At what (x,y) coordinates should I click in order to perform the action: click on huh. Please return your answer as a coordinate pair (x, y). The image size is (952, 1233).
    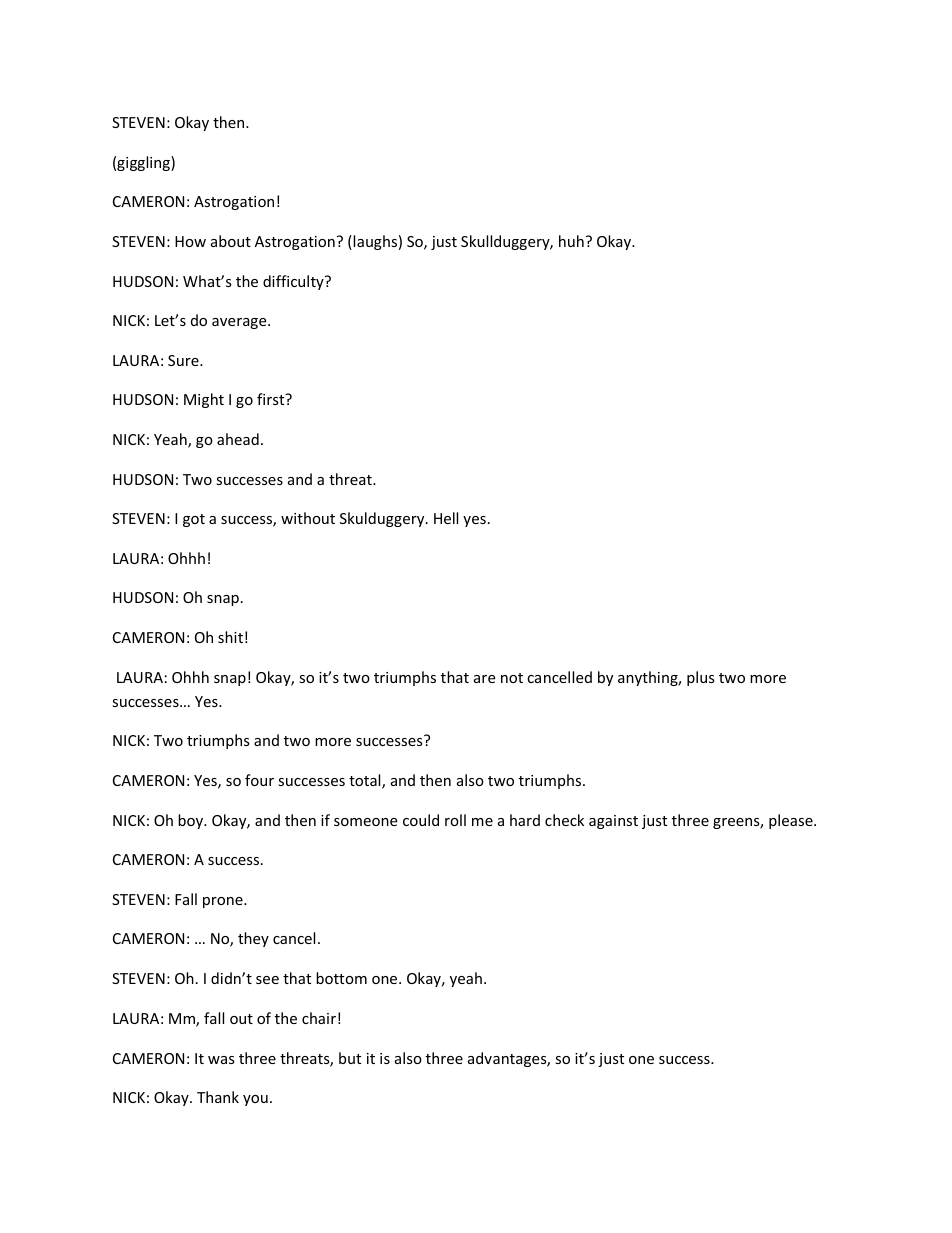
    Looking at the image, I should click on (571, 241).
